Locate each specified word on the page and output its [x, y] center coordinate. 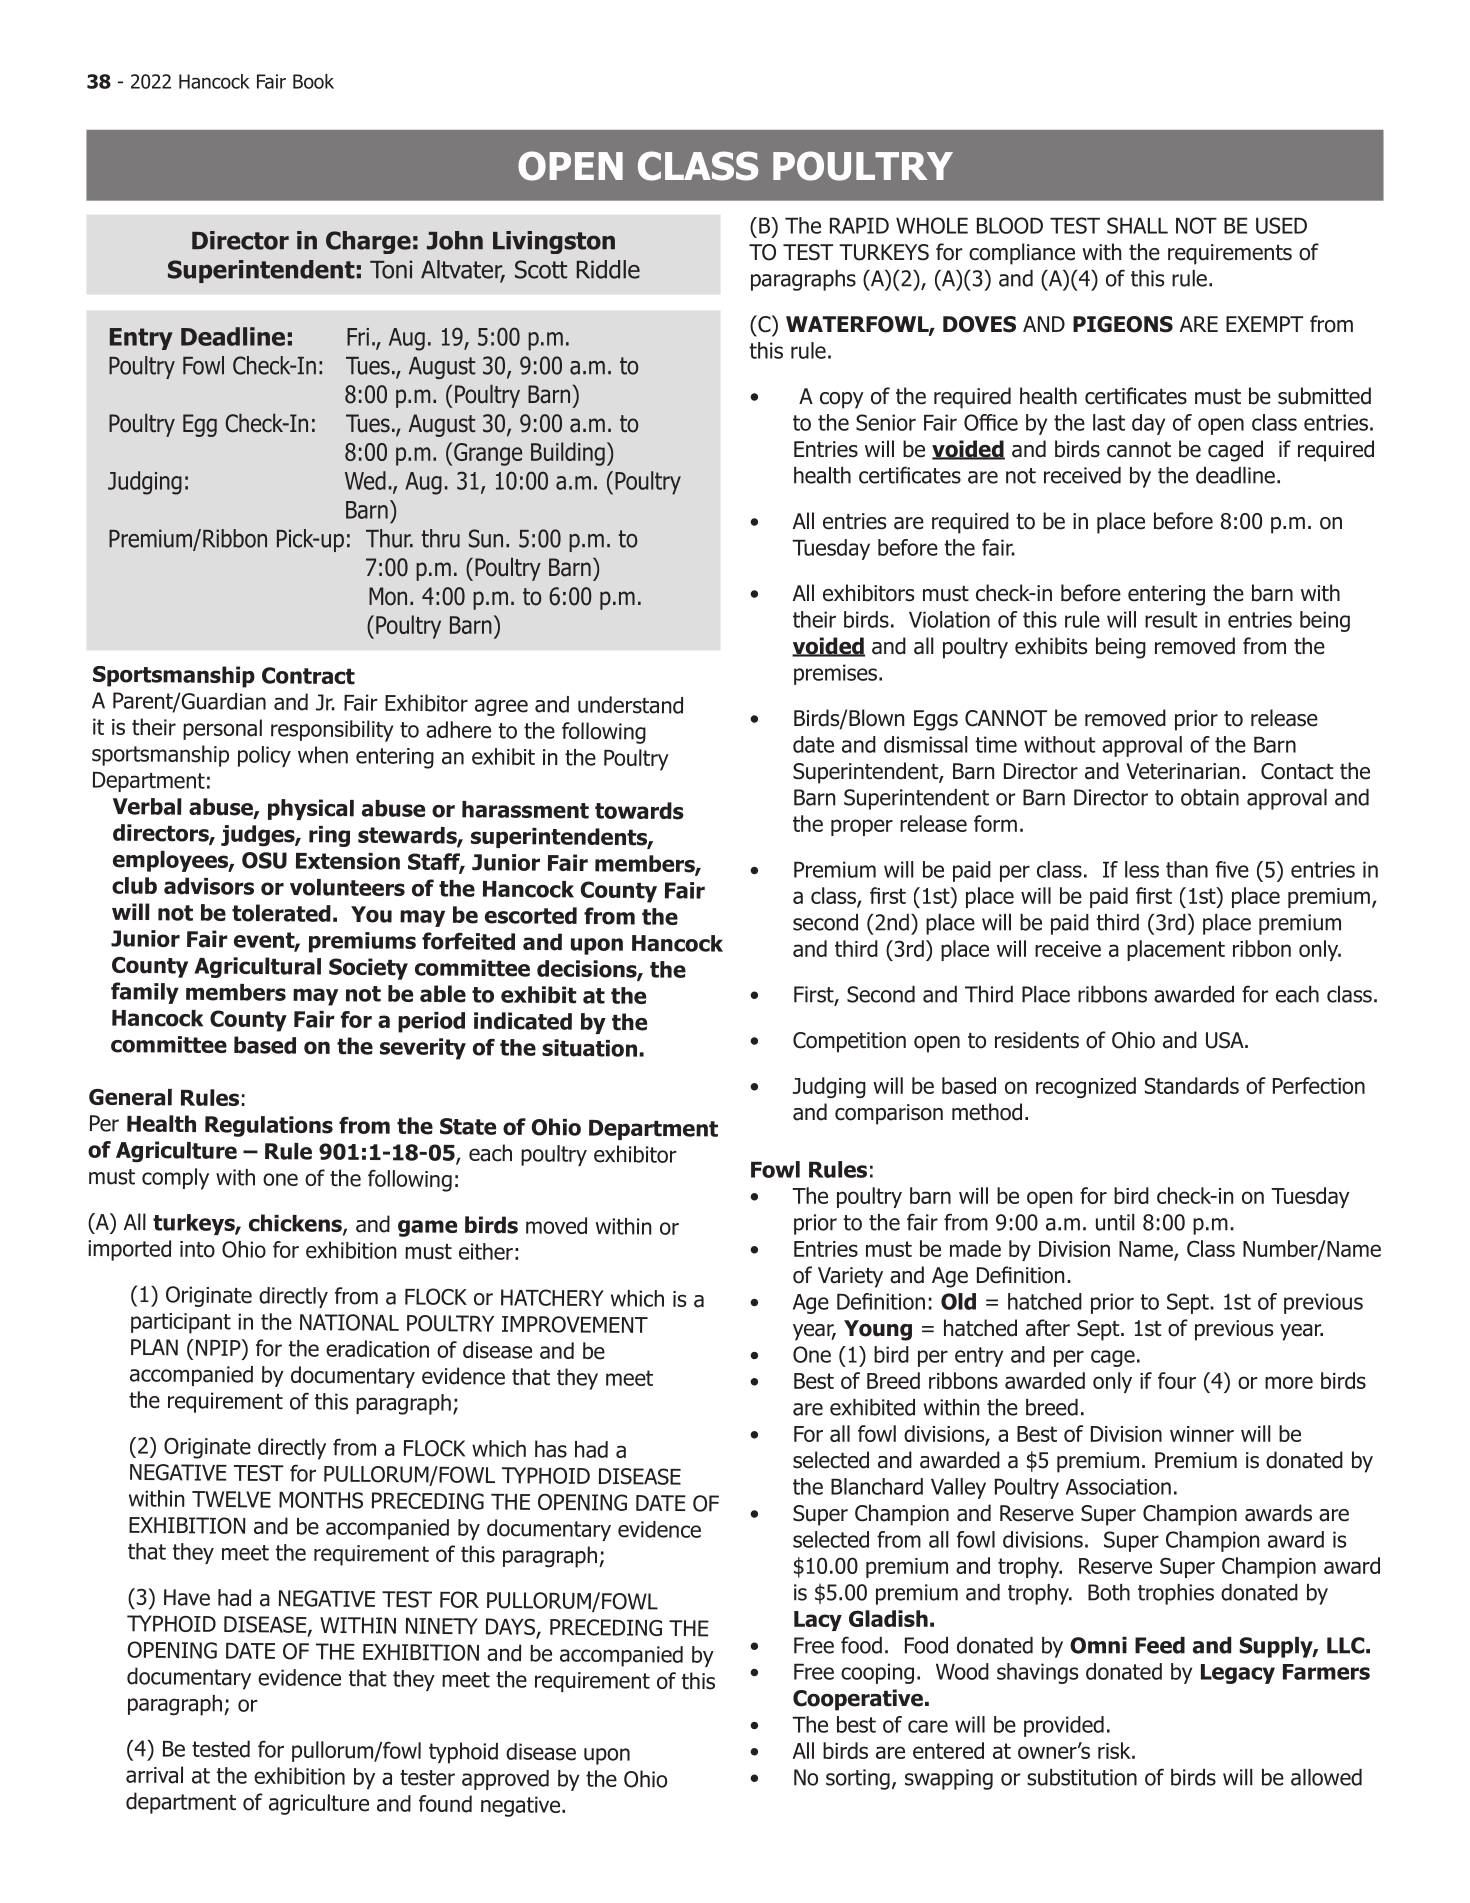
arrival [154, 1775]
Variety [850, 1277]
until [1115, 1222]
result [1171, 619]
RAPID [859, 225]
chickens [296, 1224]
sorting [858, 1779]
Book [313, 81]
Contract [308, 676]
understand [630, 705]
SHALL [1137, 225]
